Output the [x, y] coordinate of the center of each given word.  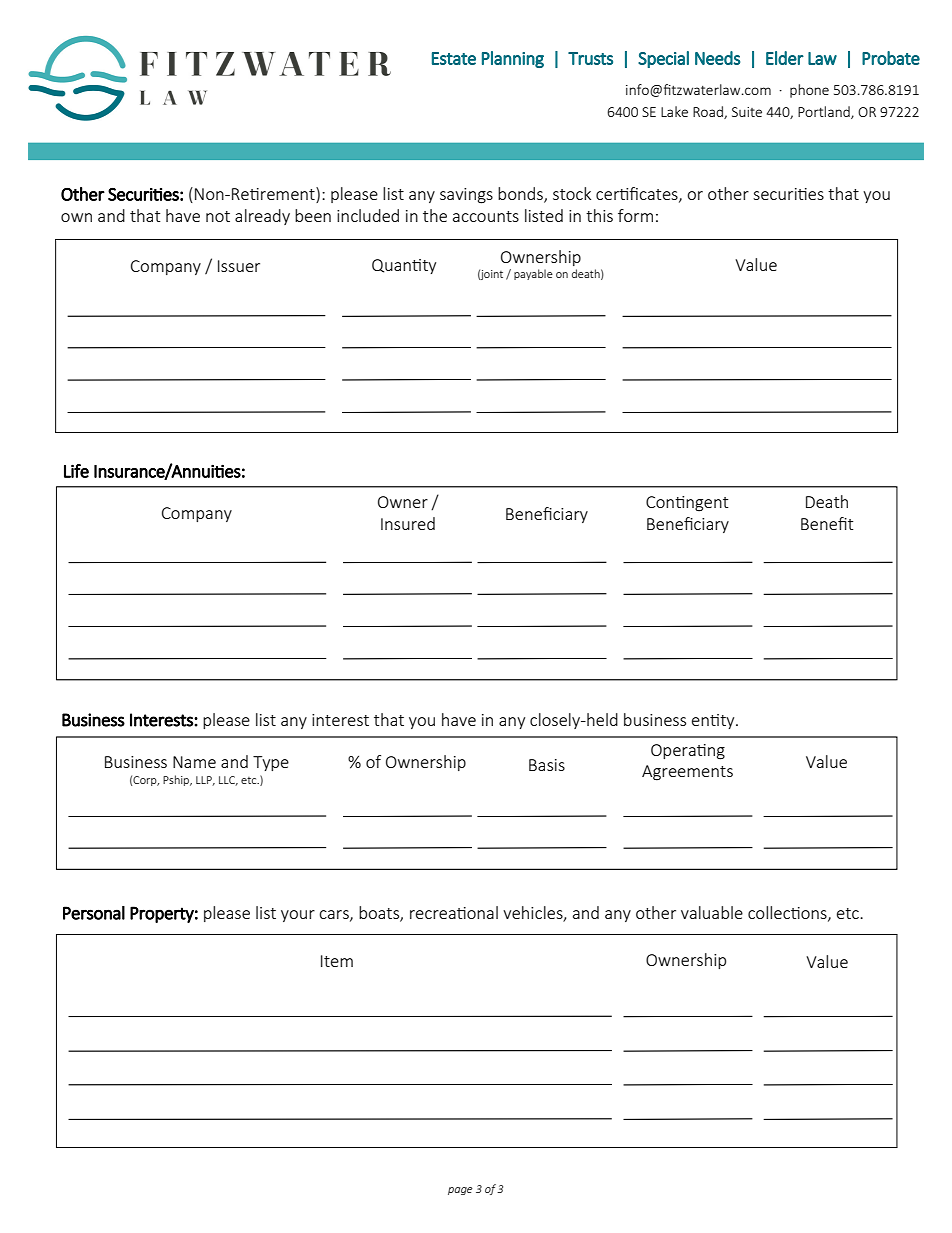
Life [76, 471]
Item [337, 961]
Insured [408, 523]
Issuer [239, 266]
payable [533, 274]
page [460, 1191]
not [218, 216]
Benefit [827, 523]
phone [809, 91]
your [298, 916]
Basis [547, 765]
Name [194, 762]
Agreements [687, 773]
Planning [513, 59]
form [635, 215]
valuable [712, 912]
